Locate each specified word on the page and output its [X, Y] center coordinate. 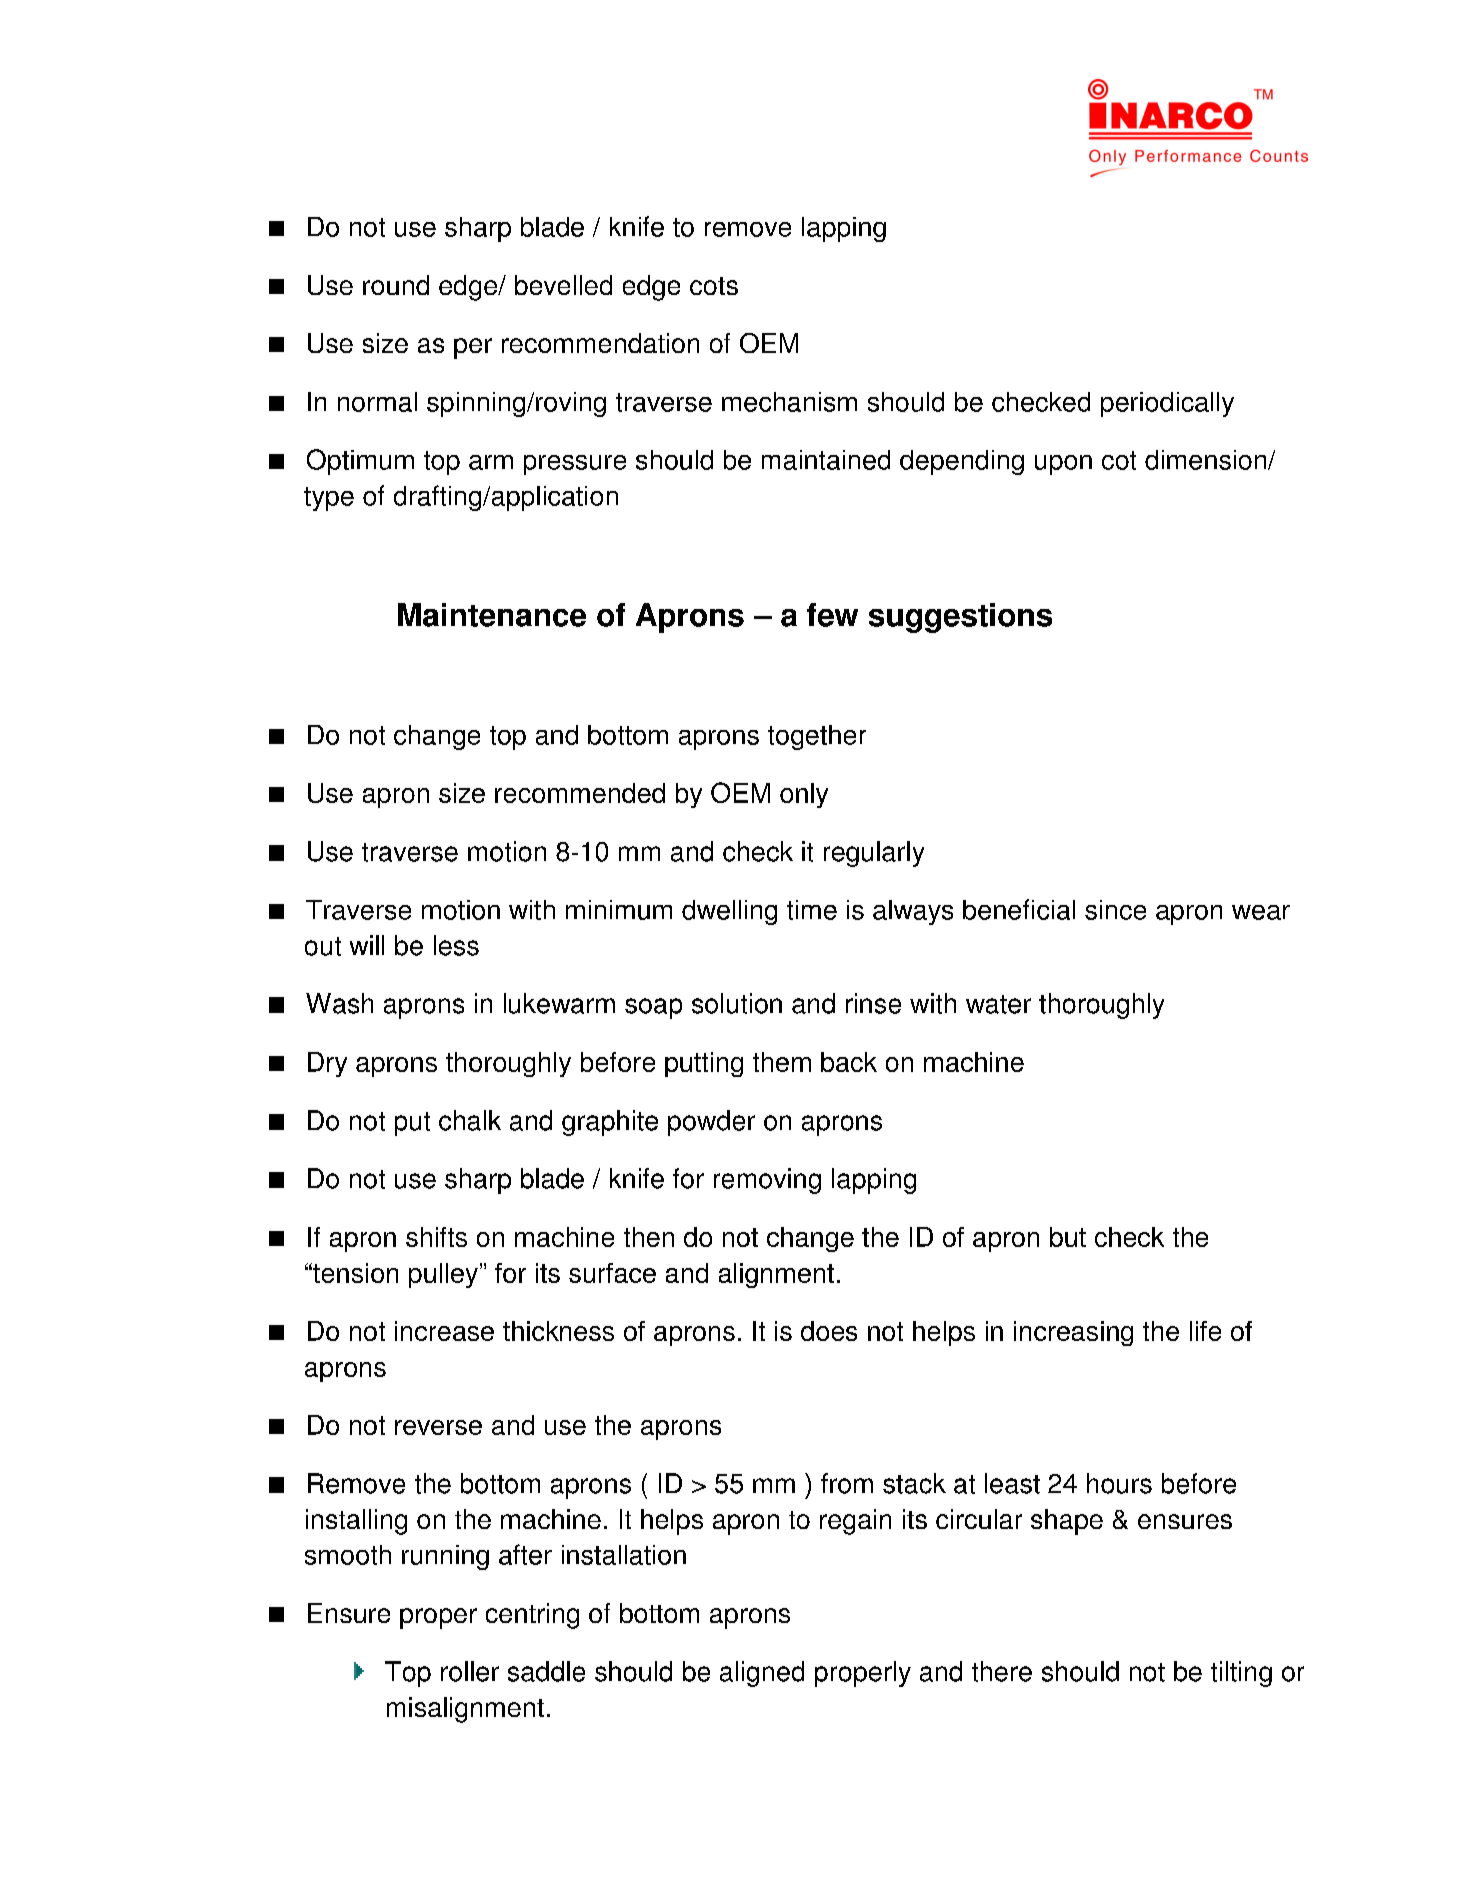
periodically [1167, 404]
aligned [762, 1674]
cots [714, 286]
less [456, 945]
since [1115, 910]
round [396, 285]
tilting [1241, 1674]
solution [737, 1003]
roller [470, 1671]
